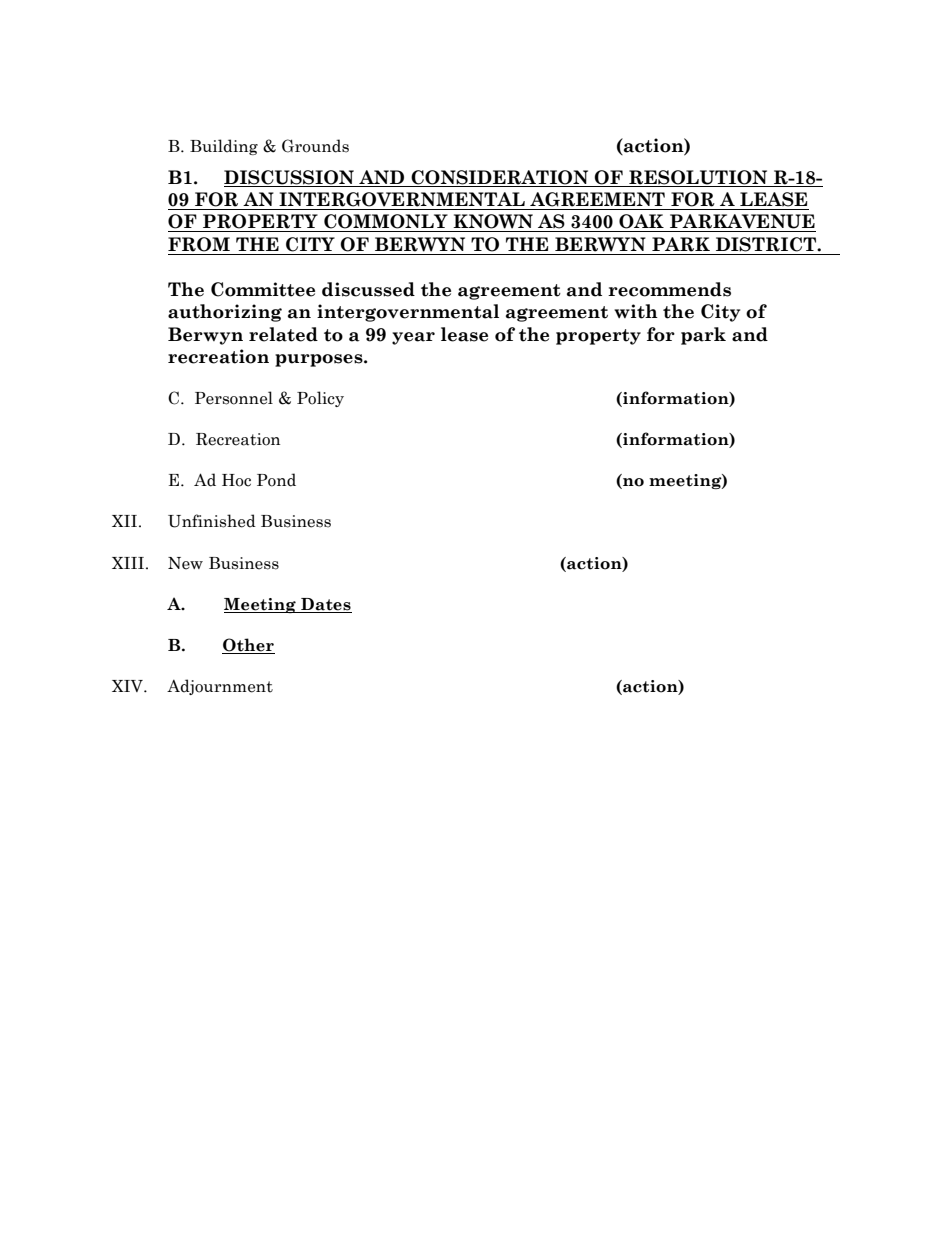 This page has width=952, height=1233. I want to click on Personnel, so click(234, 398).
